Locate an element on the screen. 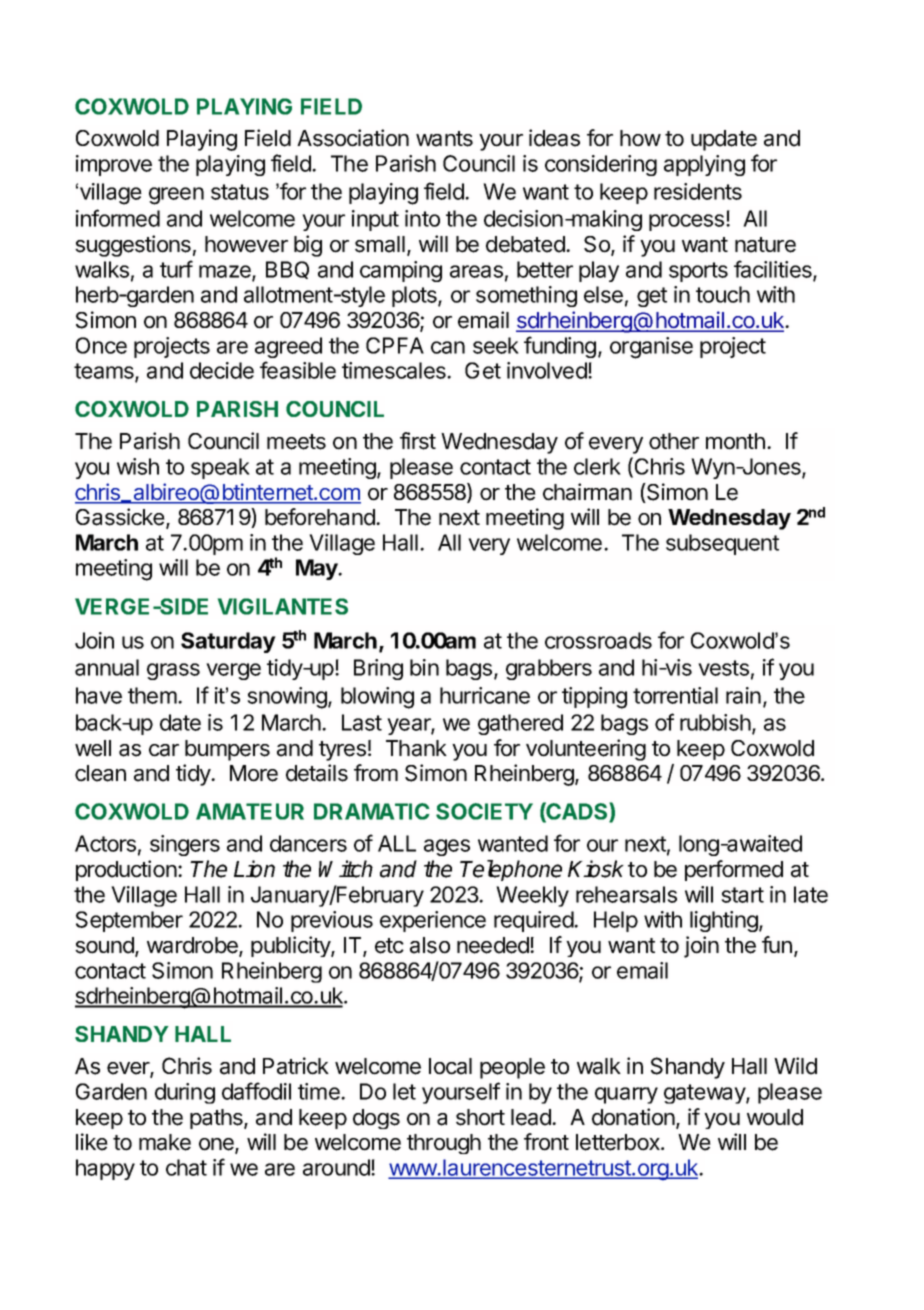  make is located at coordinates (165, 1142).
